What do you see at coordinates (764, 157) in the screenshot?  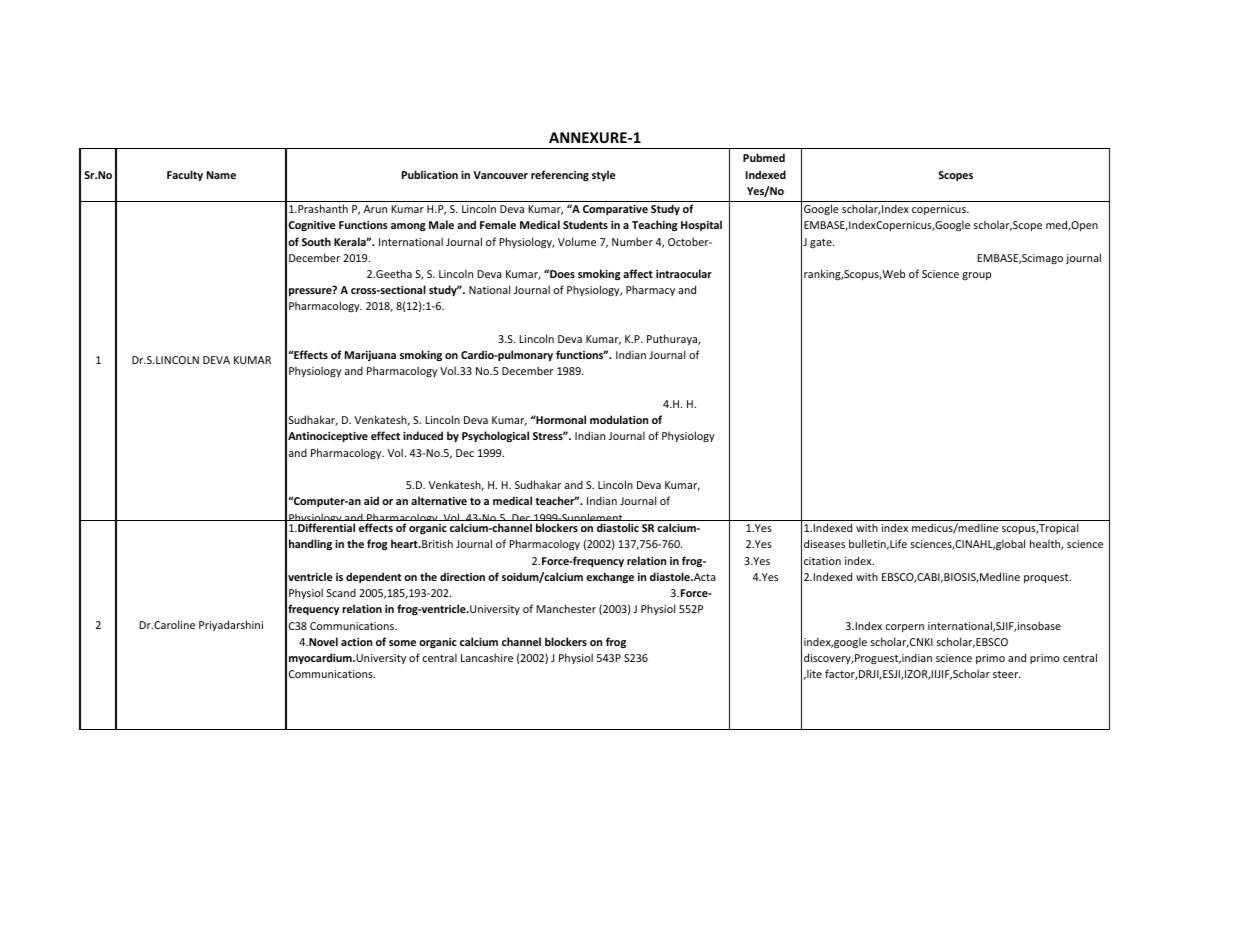 I see `Pubmed` at bounding box center [764, 157].
